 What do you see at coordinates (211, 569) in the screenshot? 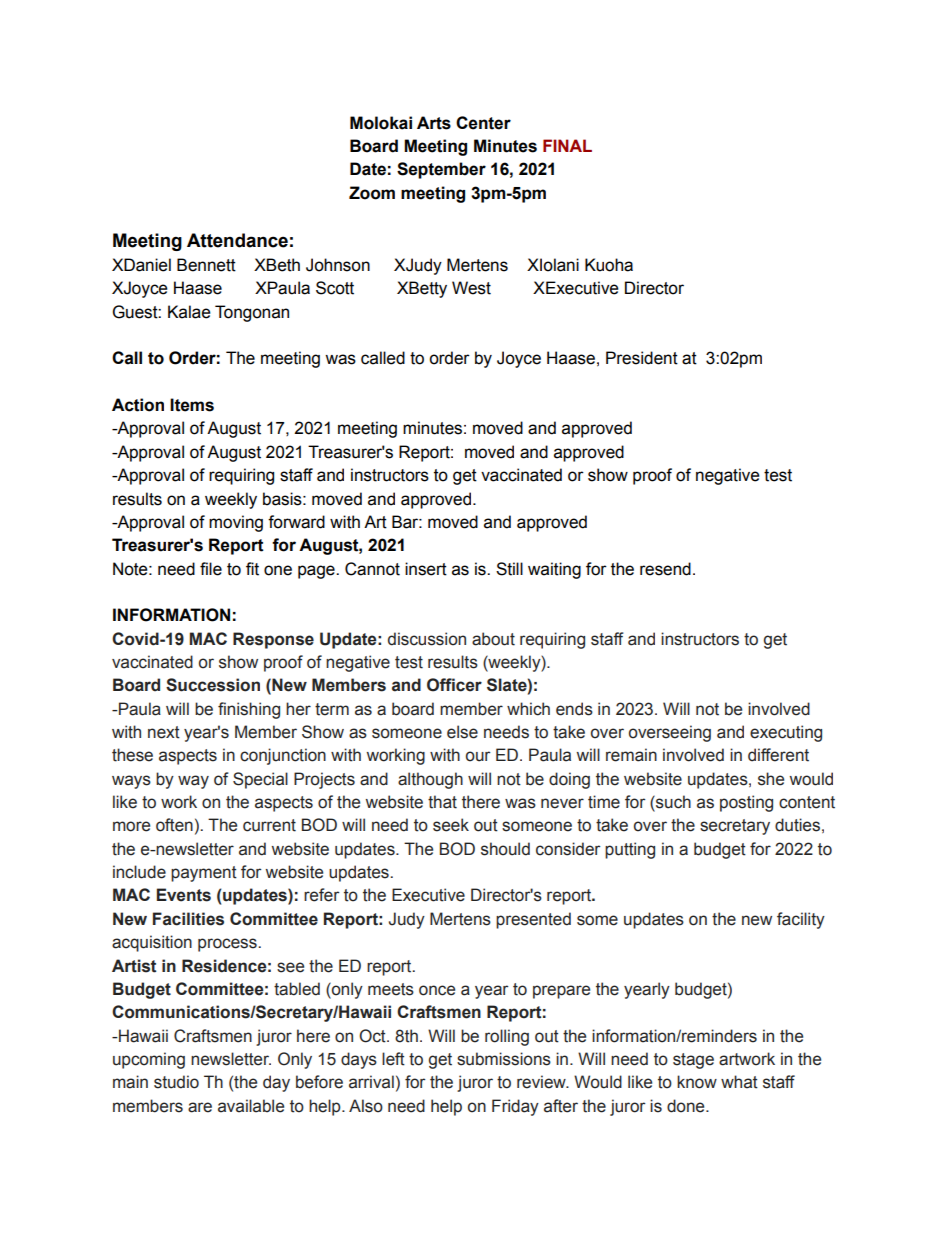
I see `file` at bounding box center [211, 569].
